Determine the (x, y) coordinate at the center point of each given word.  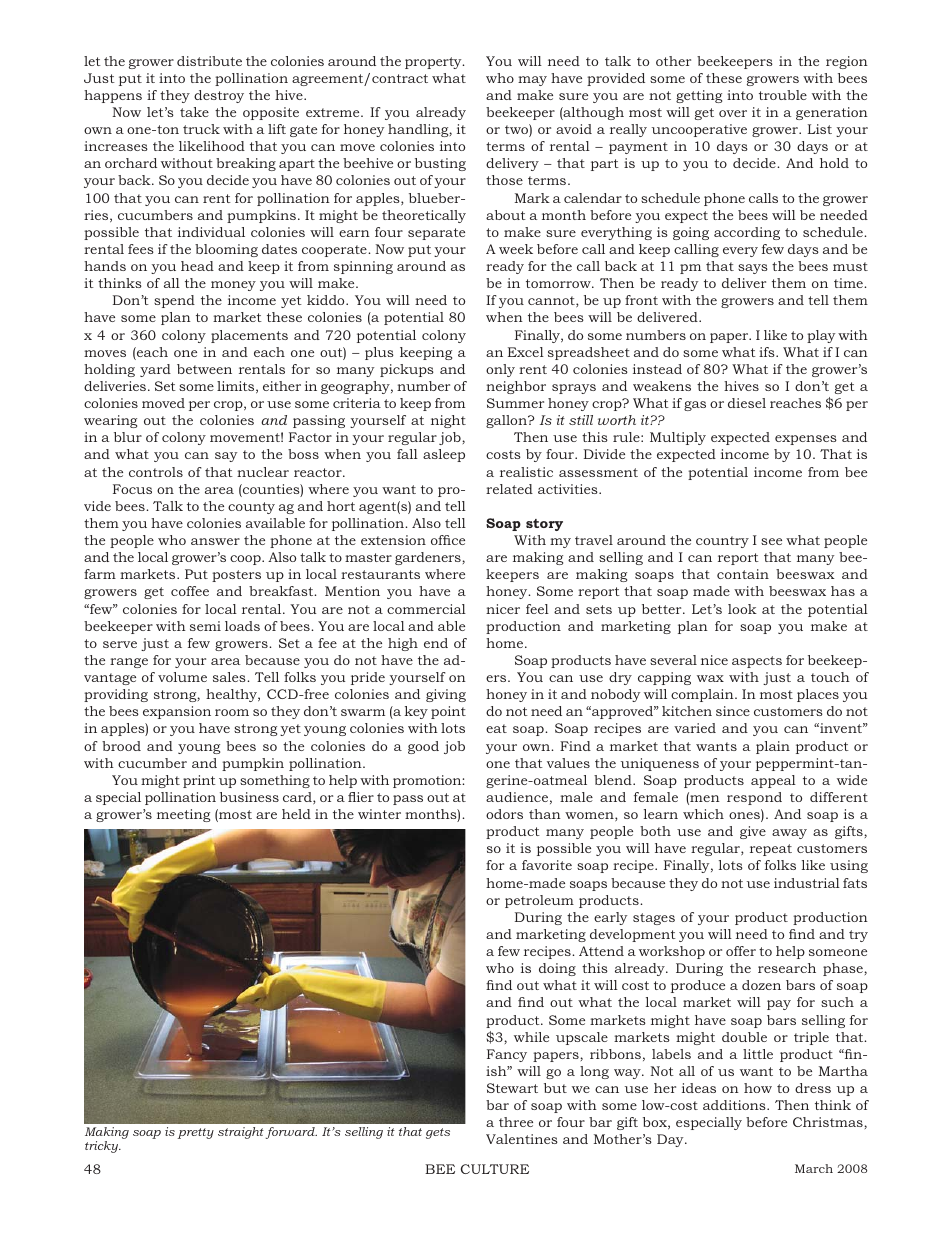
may (532, 81)
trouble (783, 95)
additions (735, 1105)
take (194, 112)
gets (438, 1133)
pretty (196, 1133)
